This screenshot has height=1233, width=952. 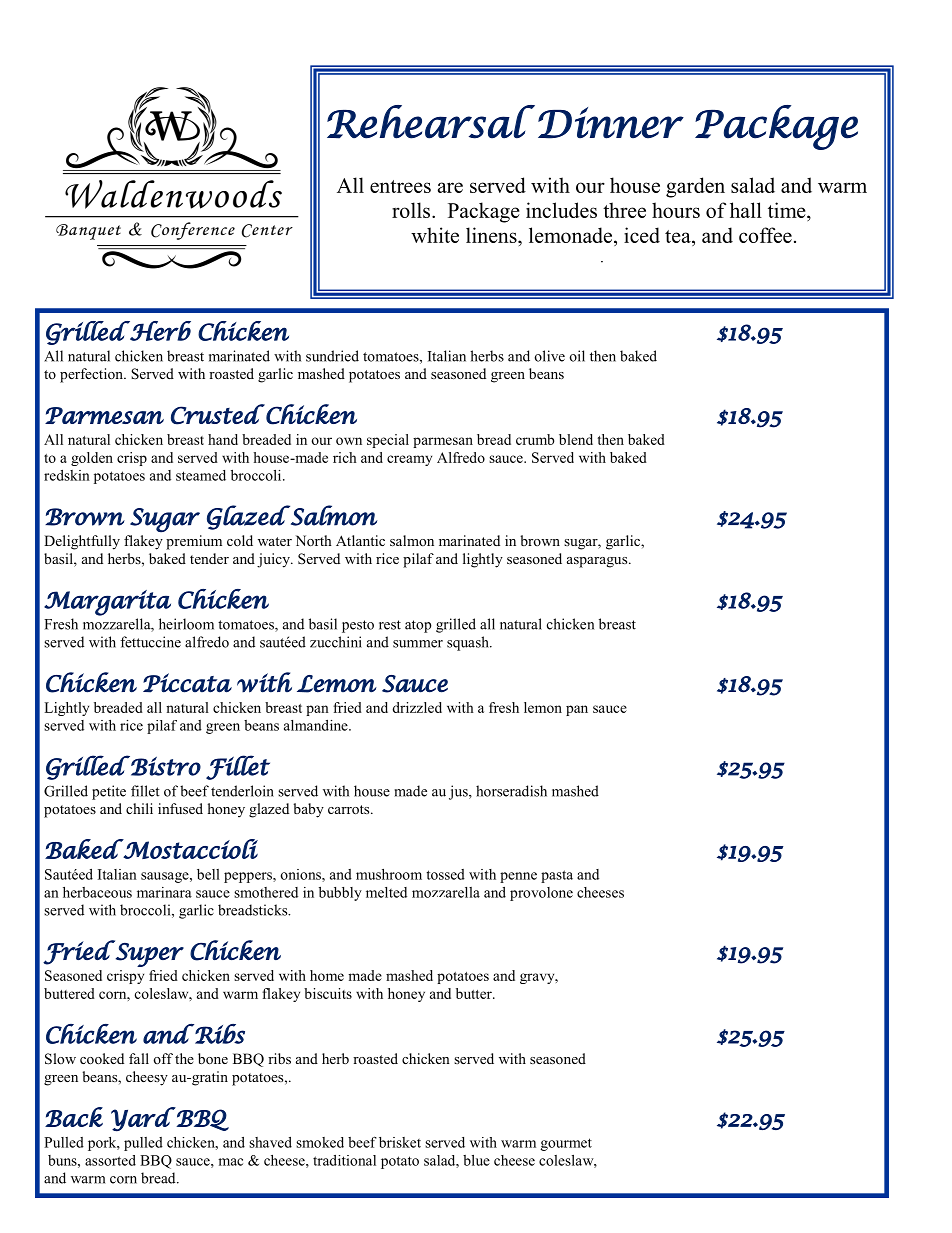 I want to click on brisket, so click(x=400, y=1142).
